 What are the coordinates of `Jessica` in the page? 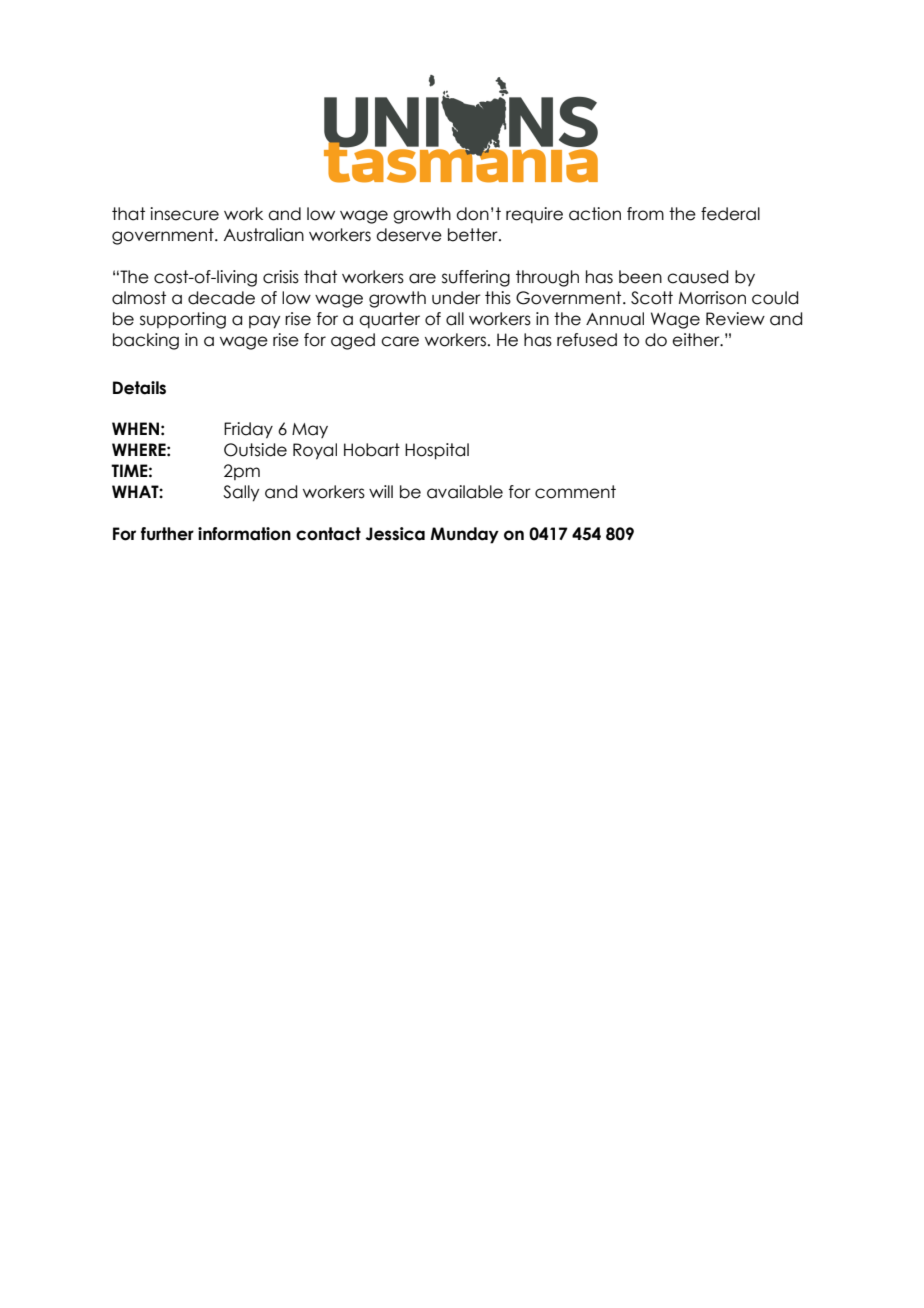 It's located at (395, 534).
